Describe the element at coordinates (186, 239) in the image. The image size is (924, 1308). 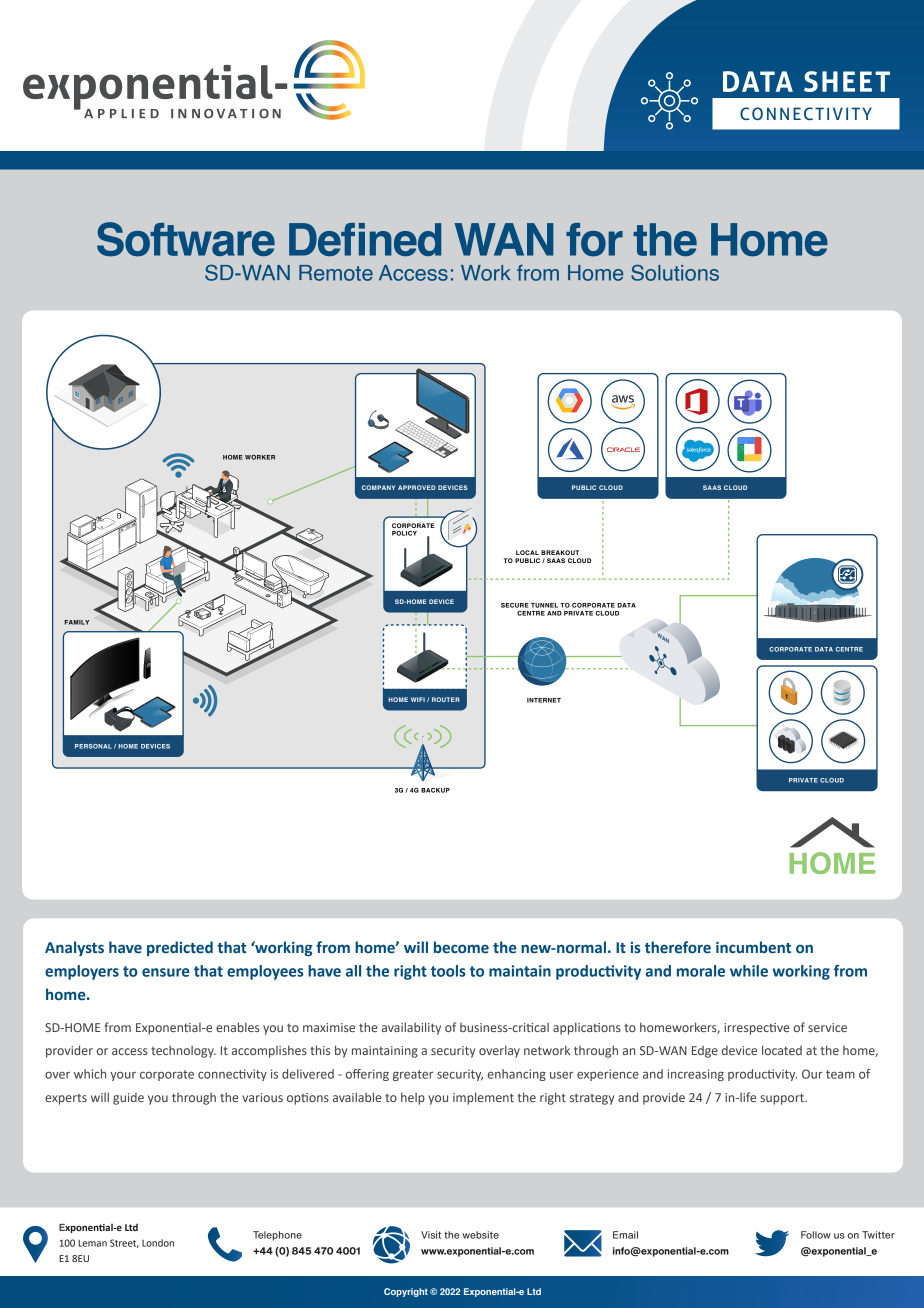
I see `Software` at that location.
